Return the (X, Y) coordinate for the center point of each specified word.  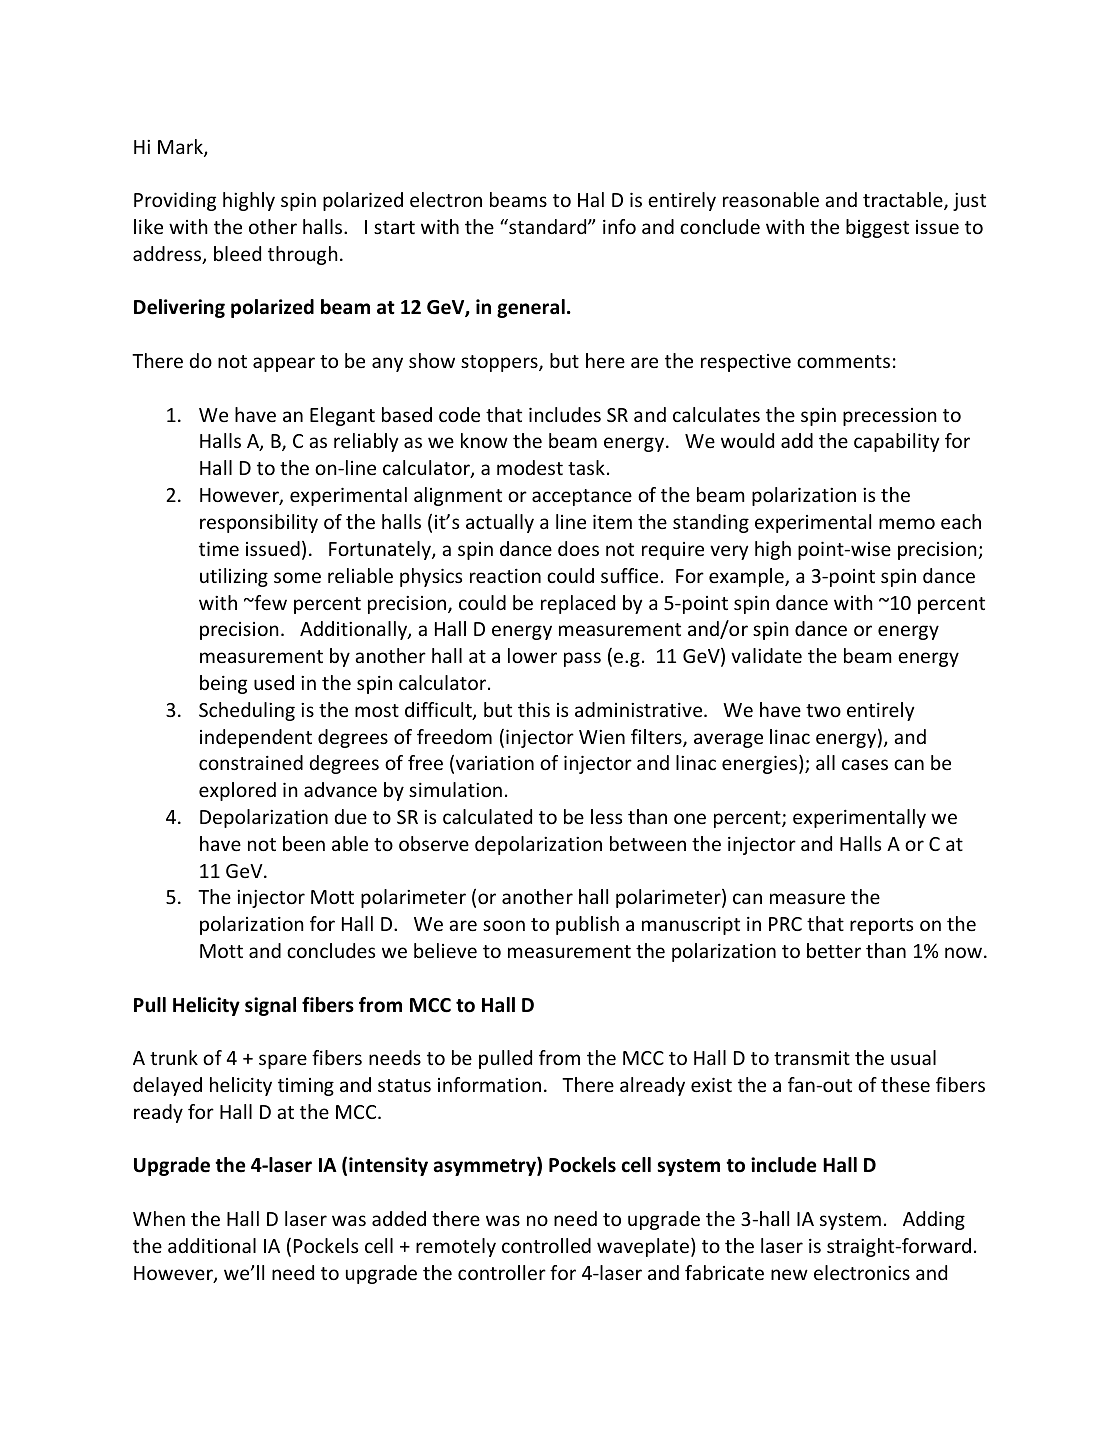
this (534, 709)
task (586, 467)
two (823, 710)
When (159, 1218)
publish (587, 925)
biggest (877, 228)
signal (270, 1006)
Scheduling (247, 711)
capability (897, 442)
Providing (175, 201)
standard (548, 226)
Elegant (342, 416)
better (834, 950)
